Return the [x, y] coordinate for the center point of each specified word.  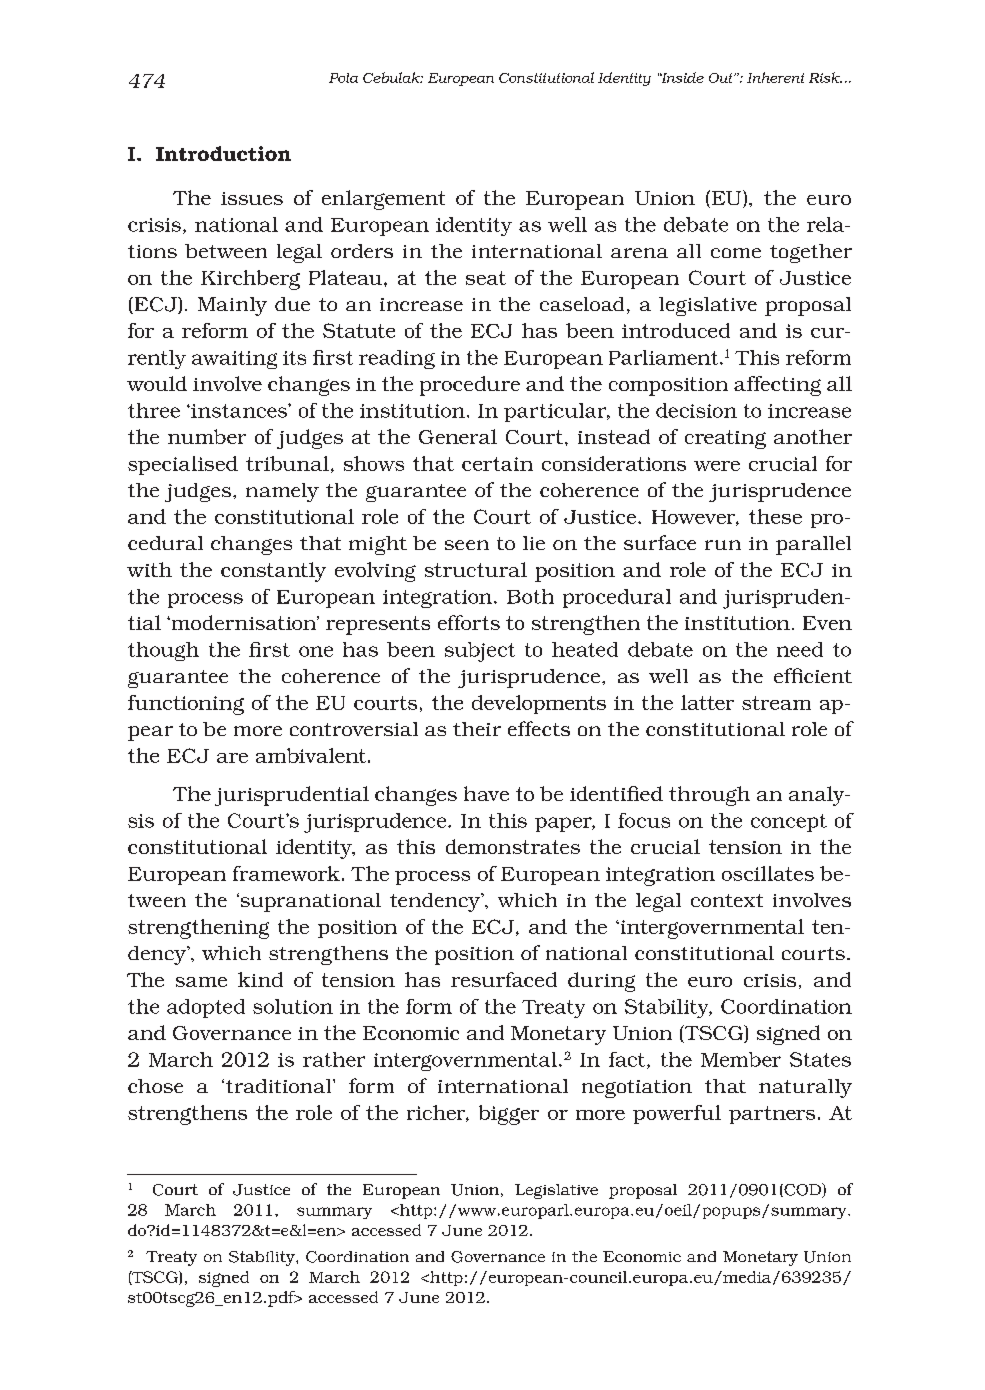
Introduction [223, 153]
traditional [280, 1086]
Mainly [232, 306]
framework [286, 873]
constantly [273, 572]
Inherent [775, 77]
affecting [777, 386]
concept [789, 823]
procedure [470, 386]
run [723, 545]
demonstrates [513, 846]
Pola [343, 78]
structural [476, 569]
